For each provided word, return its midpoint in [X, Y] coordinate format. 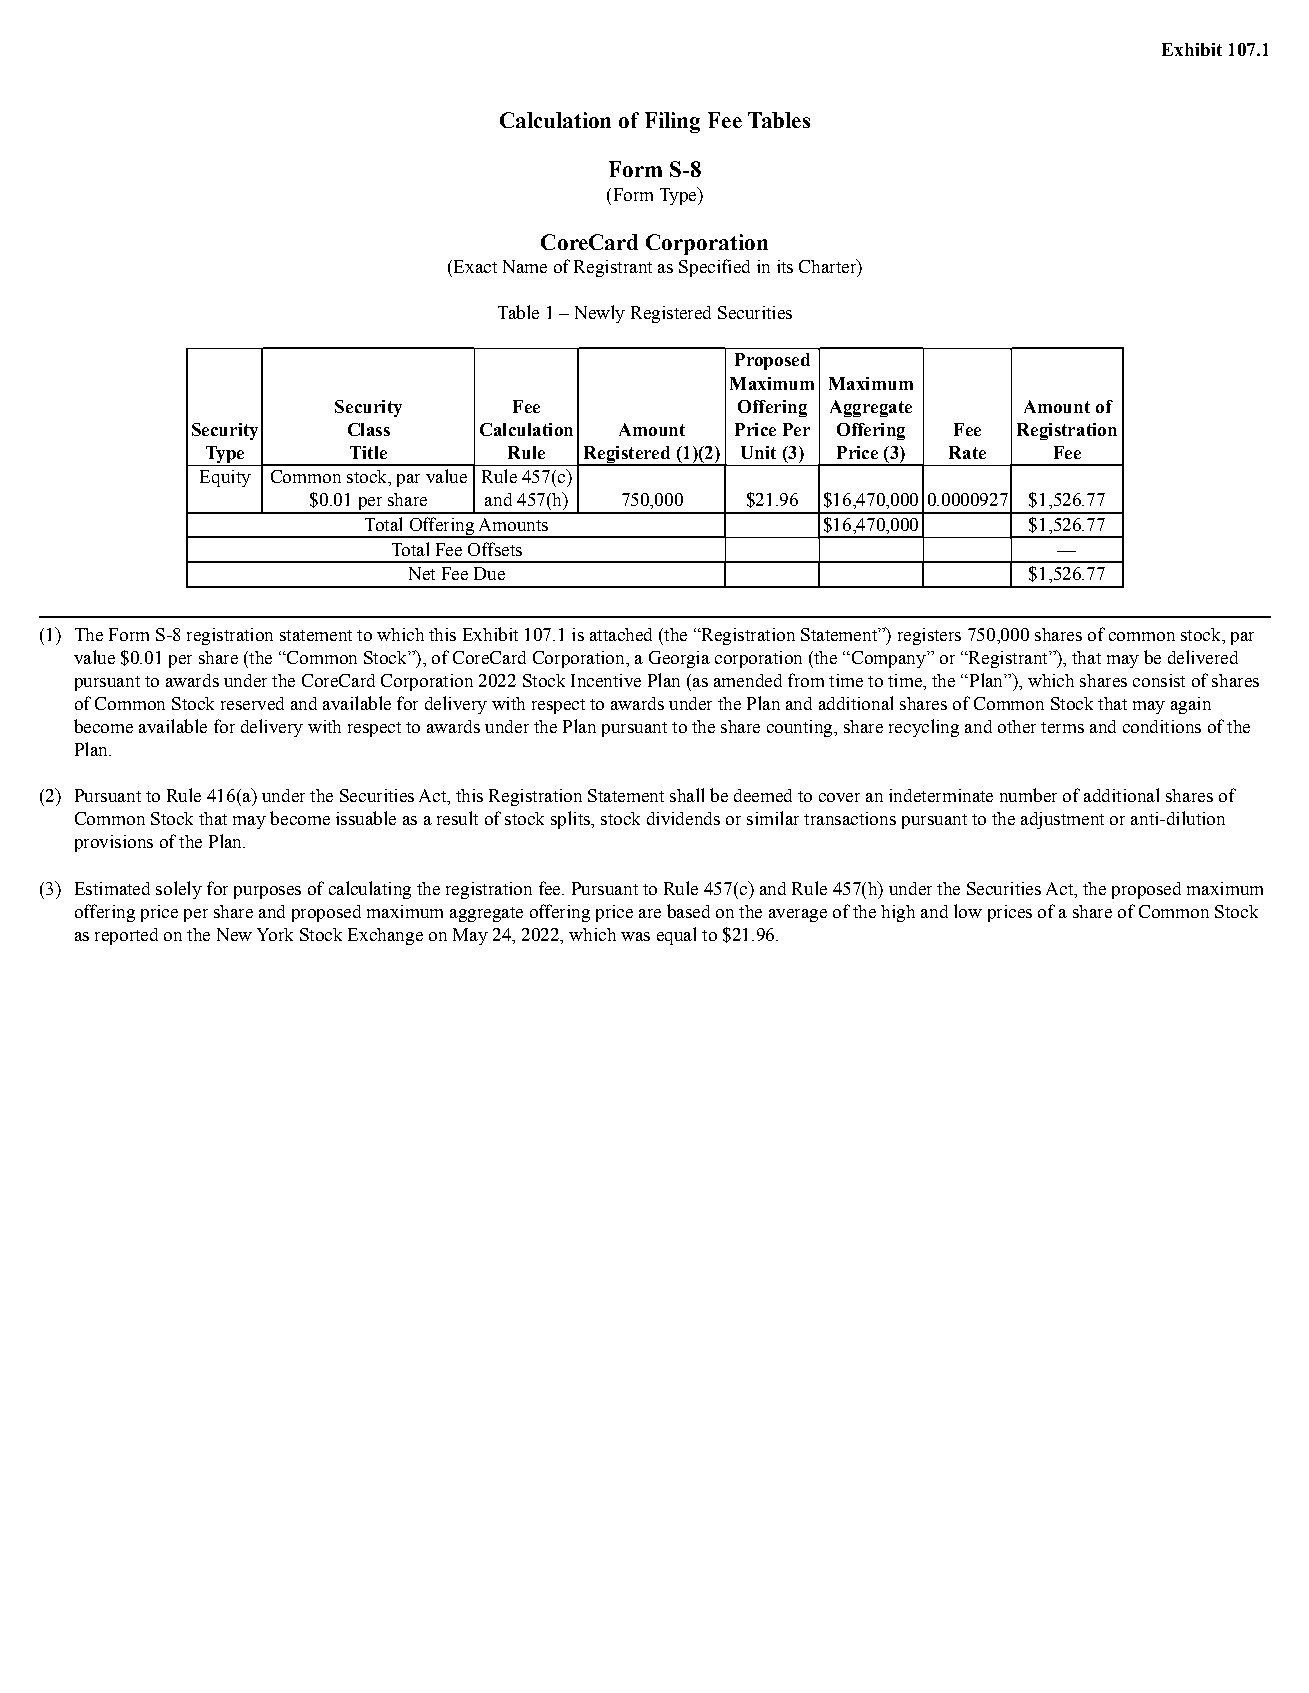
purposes [267, 892]
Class [369, 429]
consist [1159, 680]
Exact [474, 266]
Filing [672, 122]
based [688, 911]
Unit [758, 452]
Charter [829, 266]
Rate [967, 452]
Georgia [679, 659]
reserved [252, 703]
